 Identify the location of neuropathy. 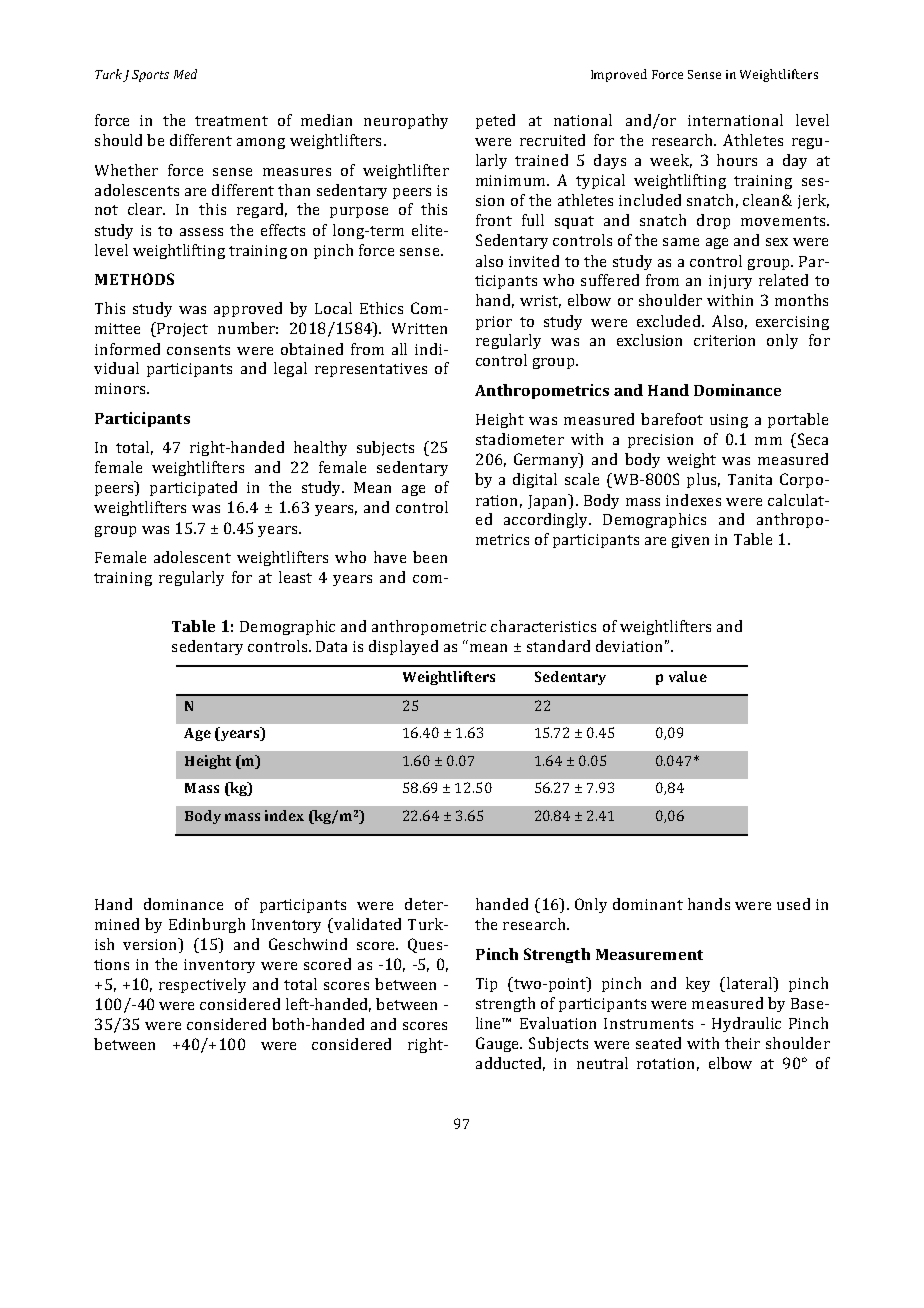
(406, 121).
